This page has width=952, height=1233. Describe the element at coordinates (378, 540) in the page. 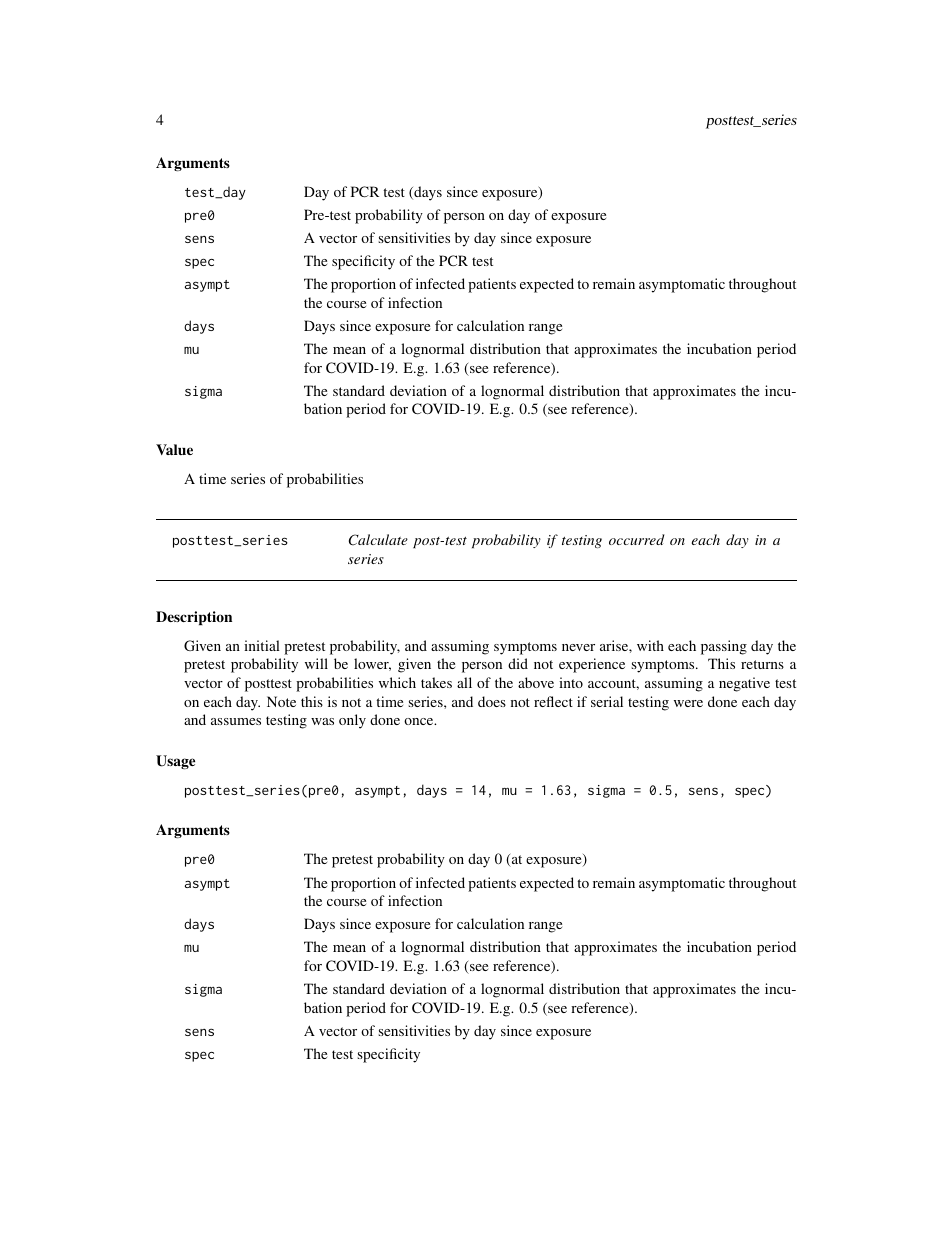

I see `Calculate` at that location.
